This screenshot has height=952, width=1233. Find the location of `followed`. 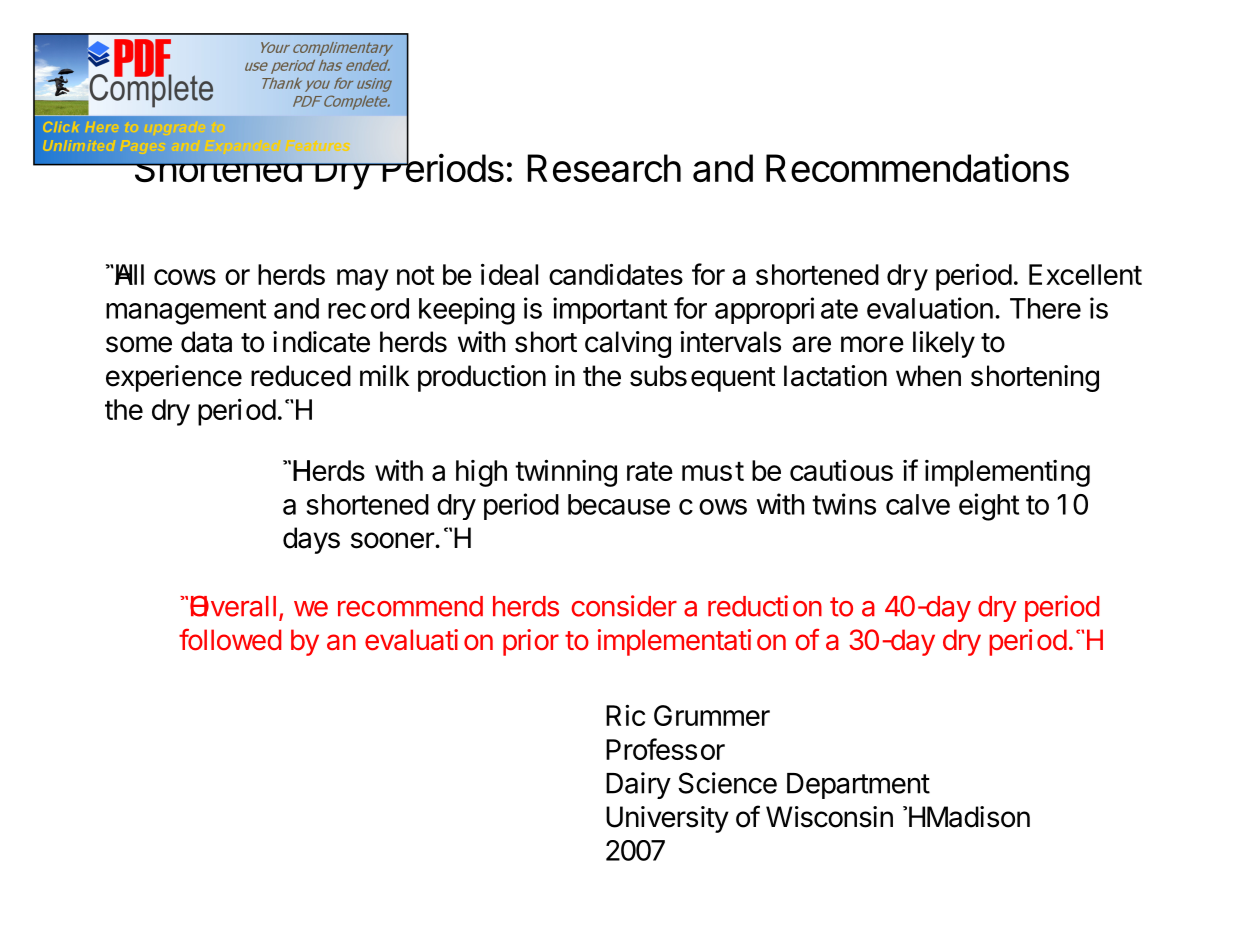

followed is located at coordinates (230, 640).
